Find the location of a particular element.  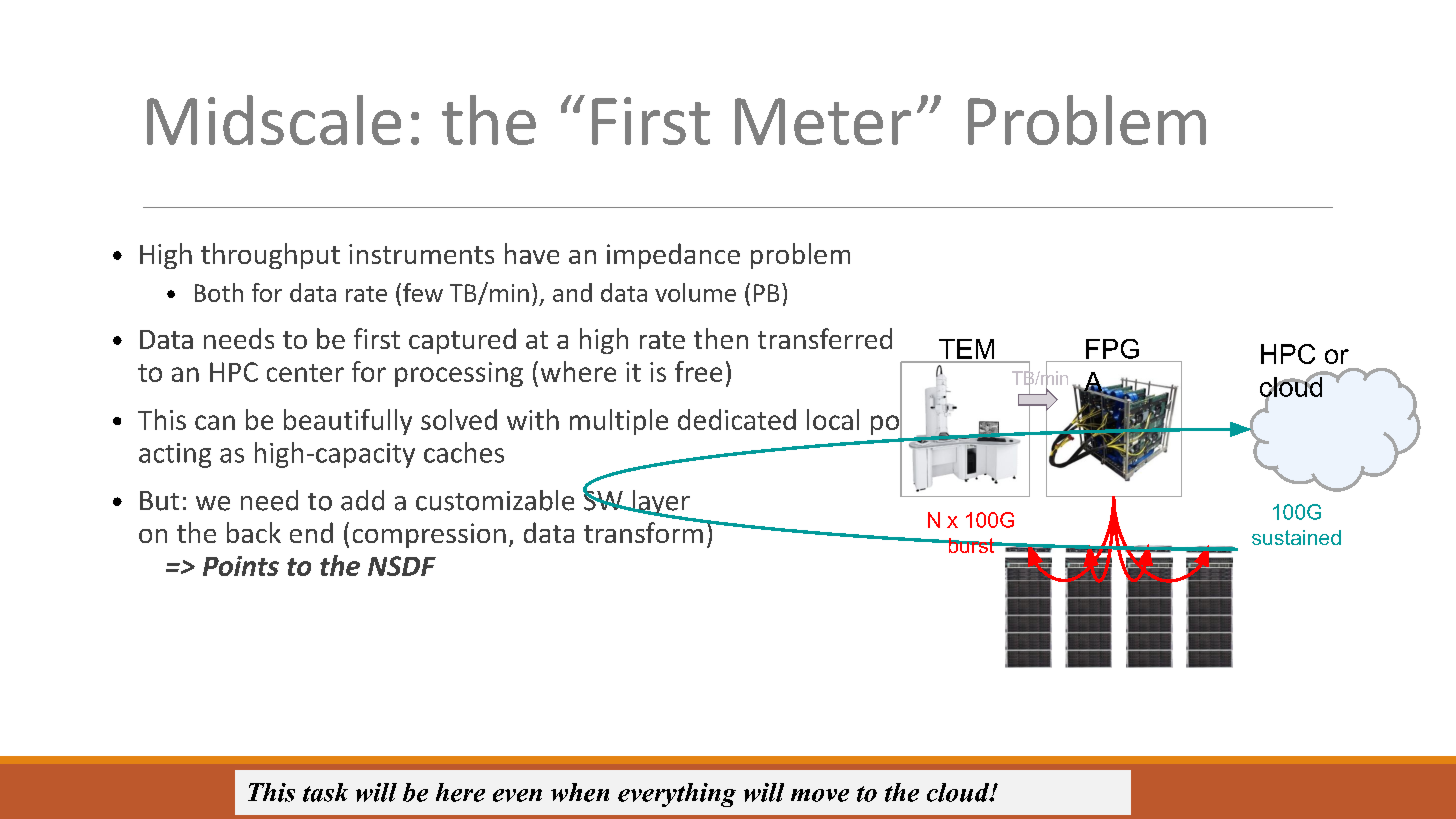

everything is located at coordinates (677, 795).
